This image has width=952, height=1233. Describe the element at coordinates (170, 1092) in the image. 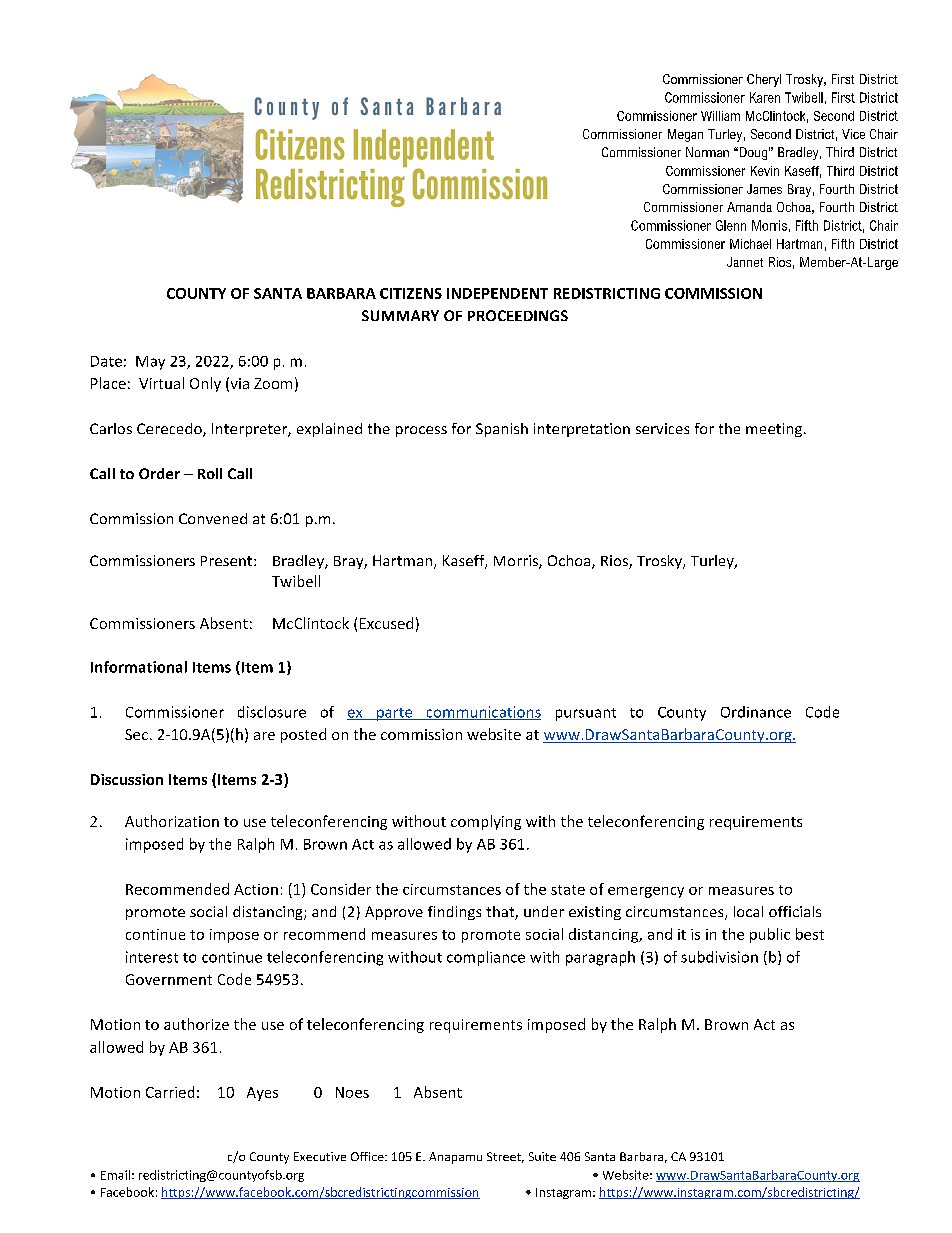

I see `Carried` at that location.
